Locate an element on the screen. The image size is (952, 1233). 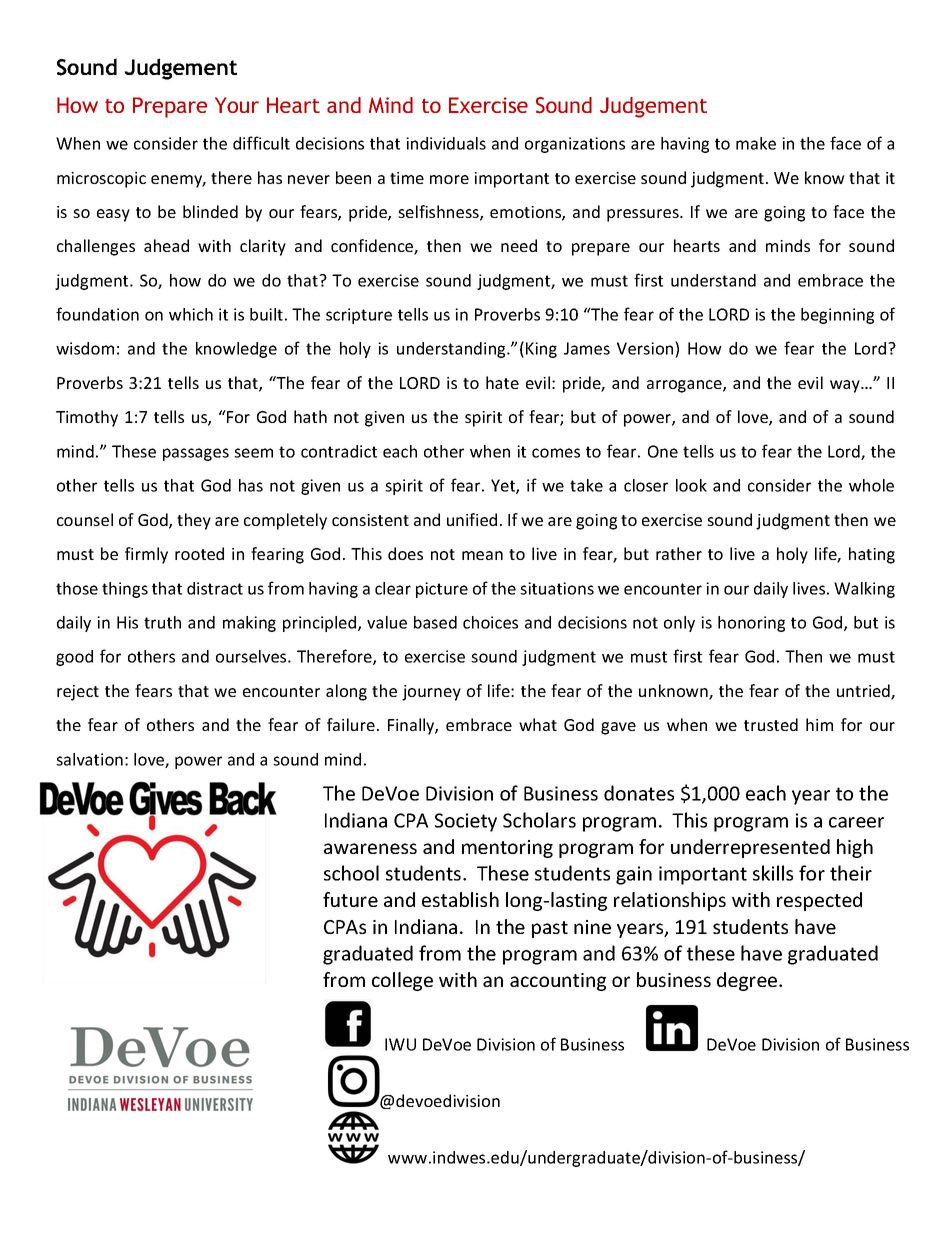
Your is located at coordinates (237, 105).
